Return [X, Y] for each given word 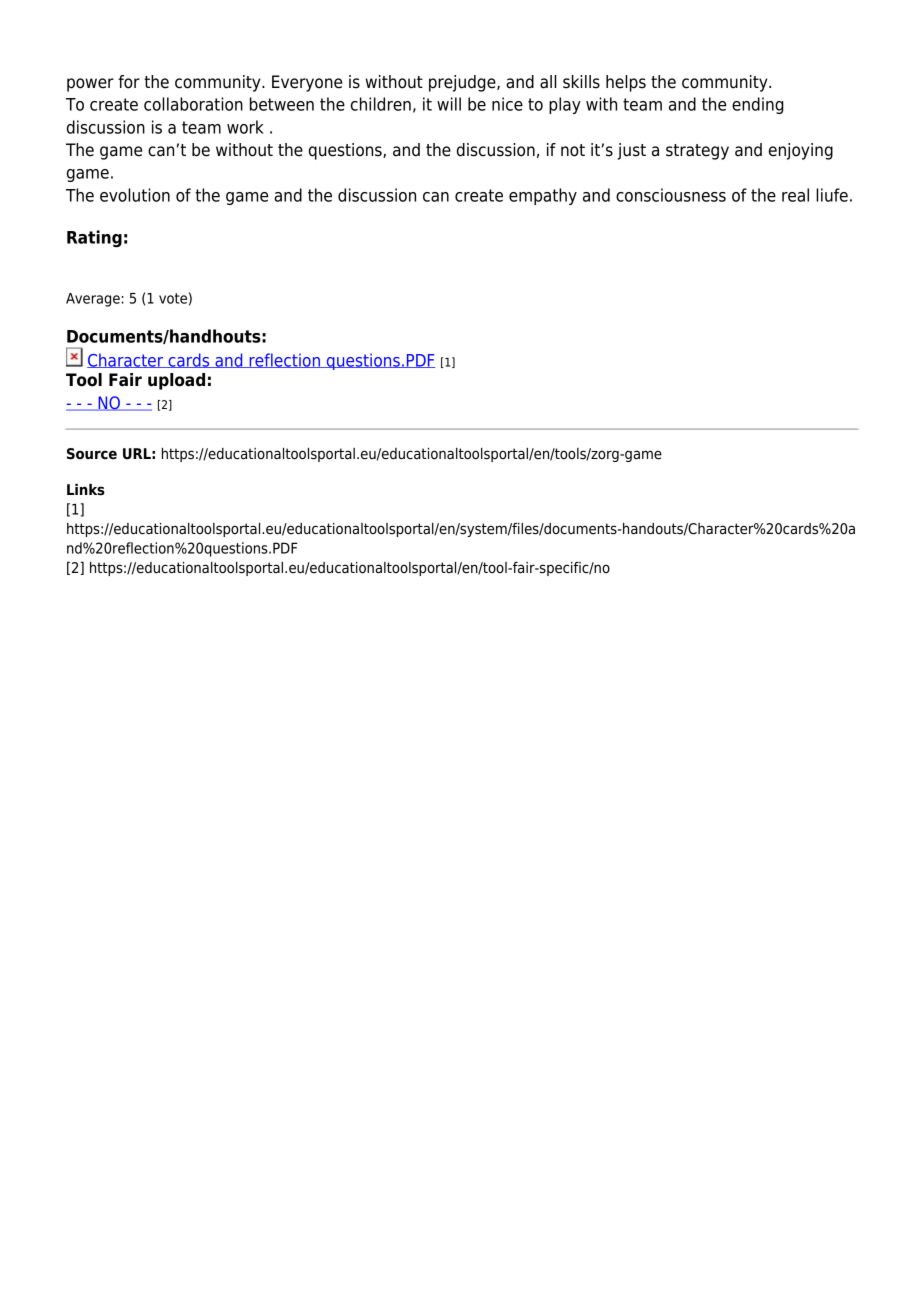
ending [758, 105]
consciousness [671, 195]
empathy [543, 196]
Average [93, 300]
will [449, 104]
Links [86, 490]
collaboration [193, 104]
